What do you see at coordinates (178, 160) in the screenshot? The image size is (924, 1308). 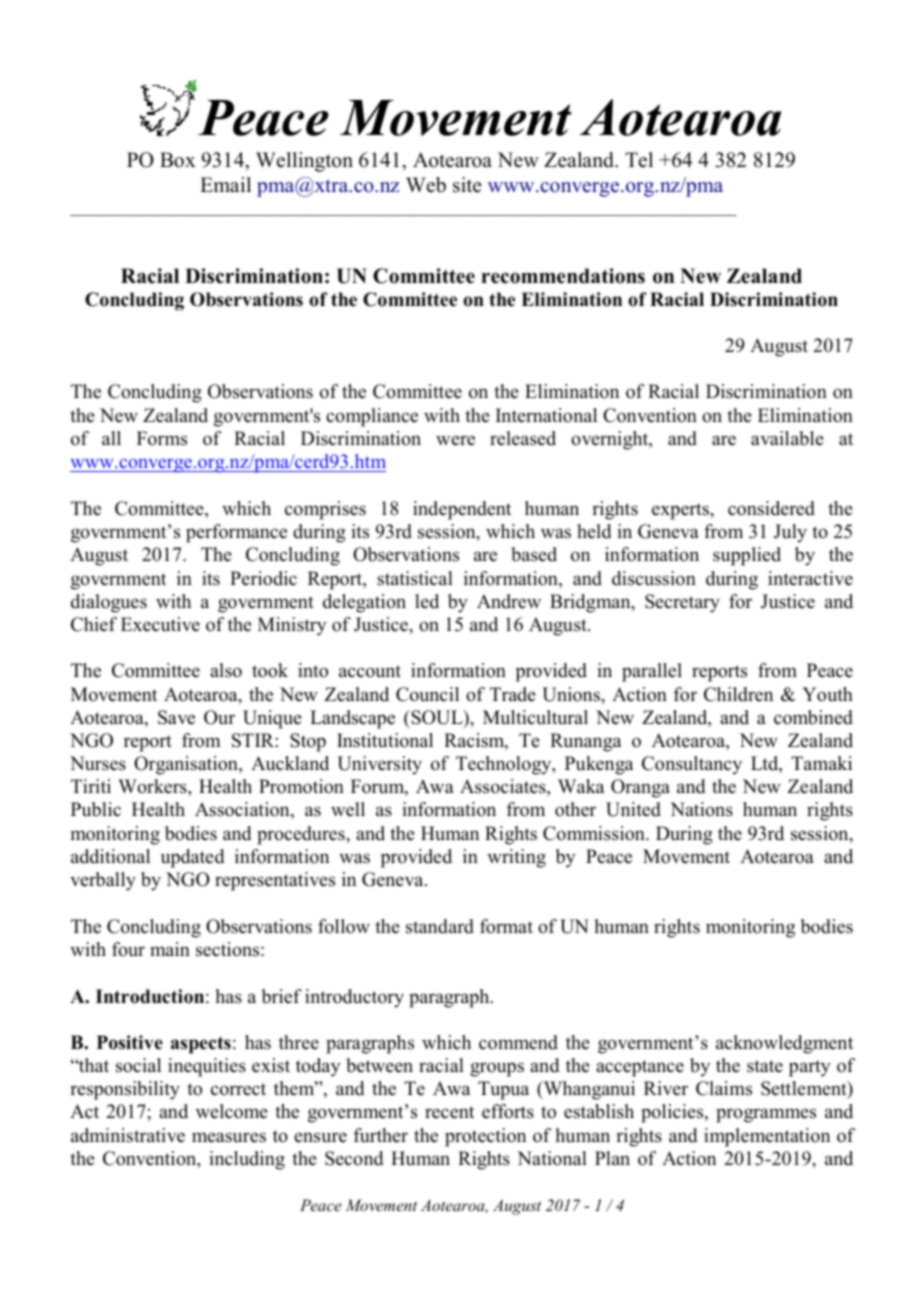 I see `Box` at bounding box center [178, 160].
